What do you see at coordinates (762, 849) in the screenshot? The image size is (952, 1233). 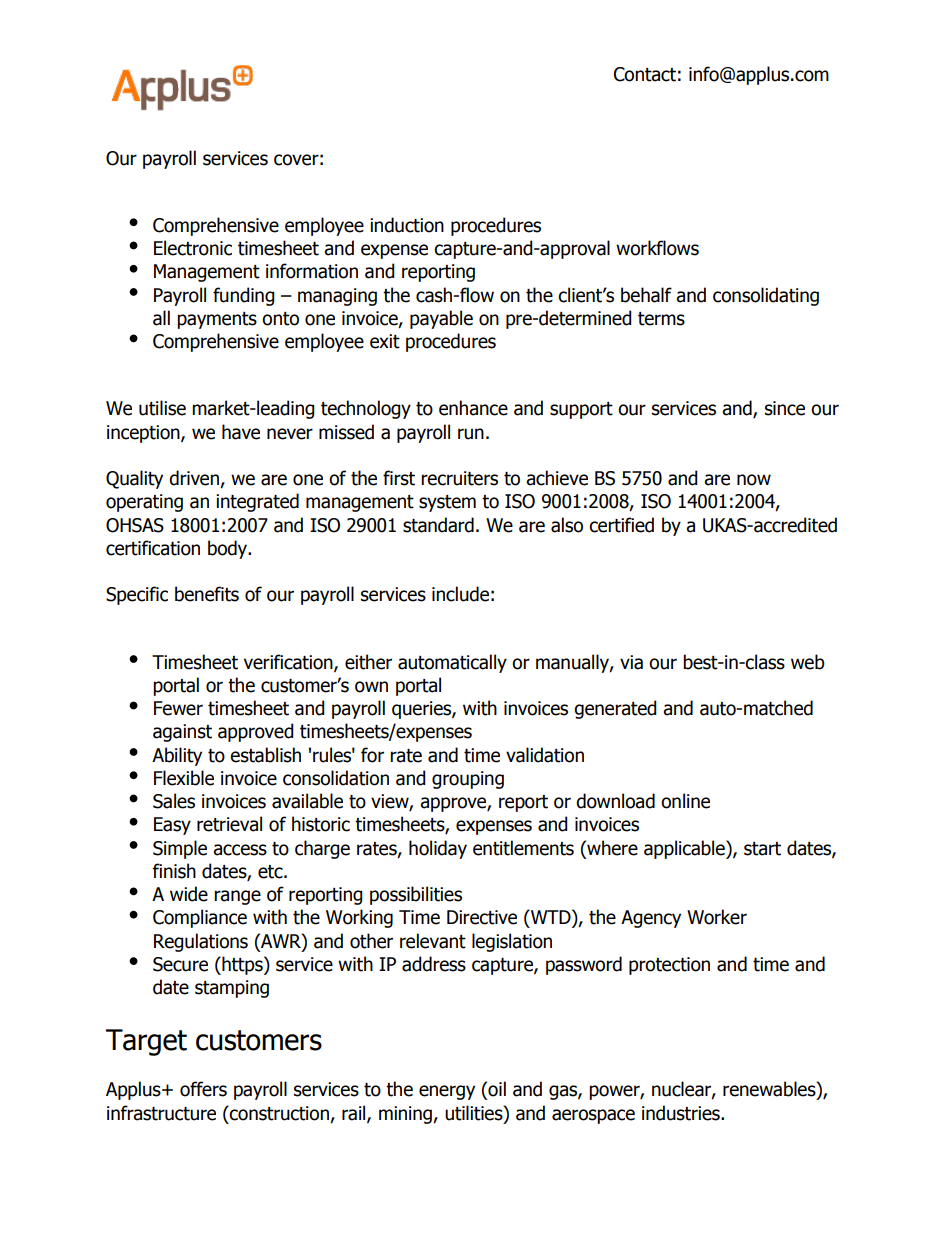 I see `start` at bounding box center [762, 849].
